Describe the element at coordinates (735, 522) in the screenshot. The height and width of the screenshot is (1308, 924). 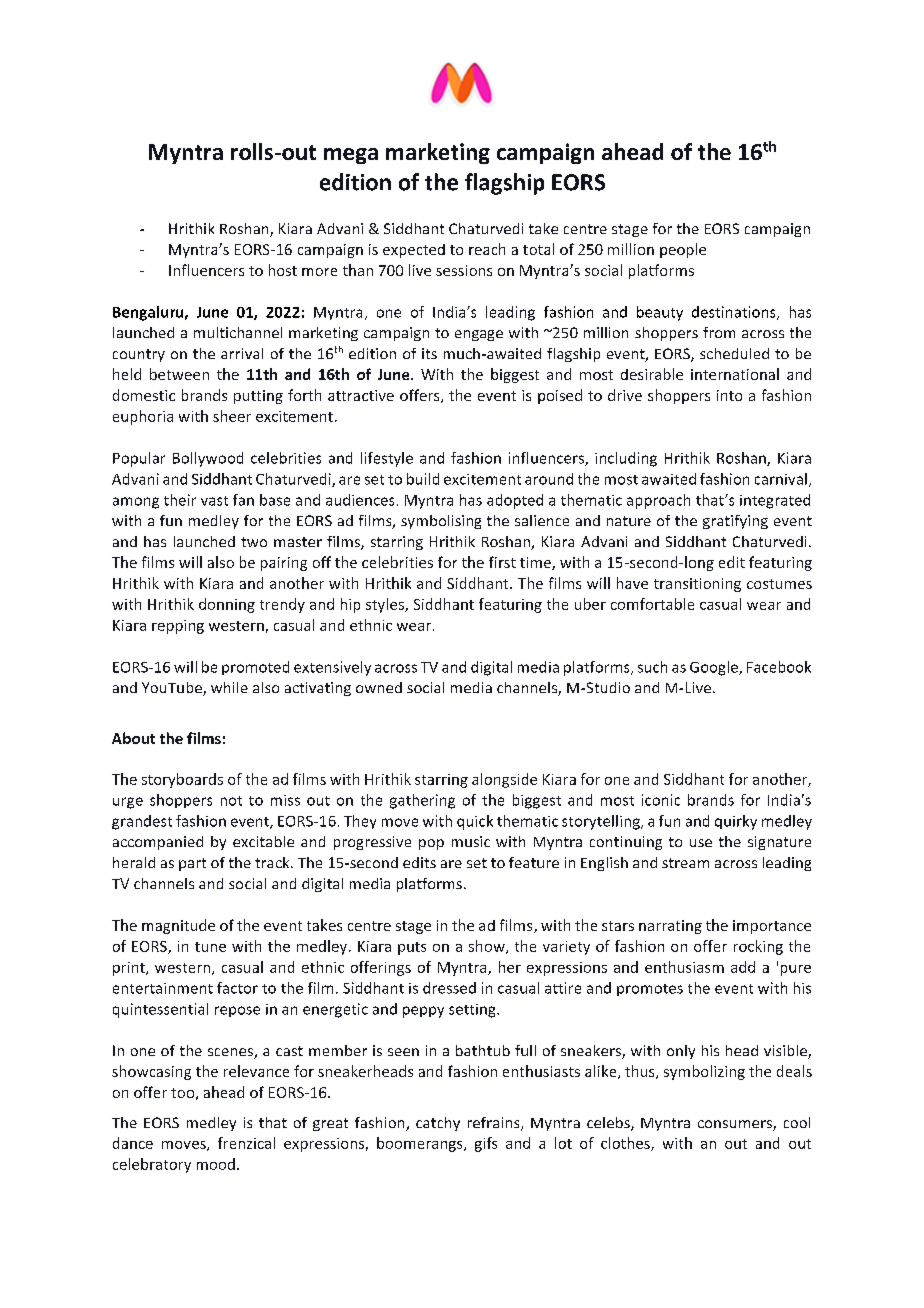
I see `gratifying` at that location.
